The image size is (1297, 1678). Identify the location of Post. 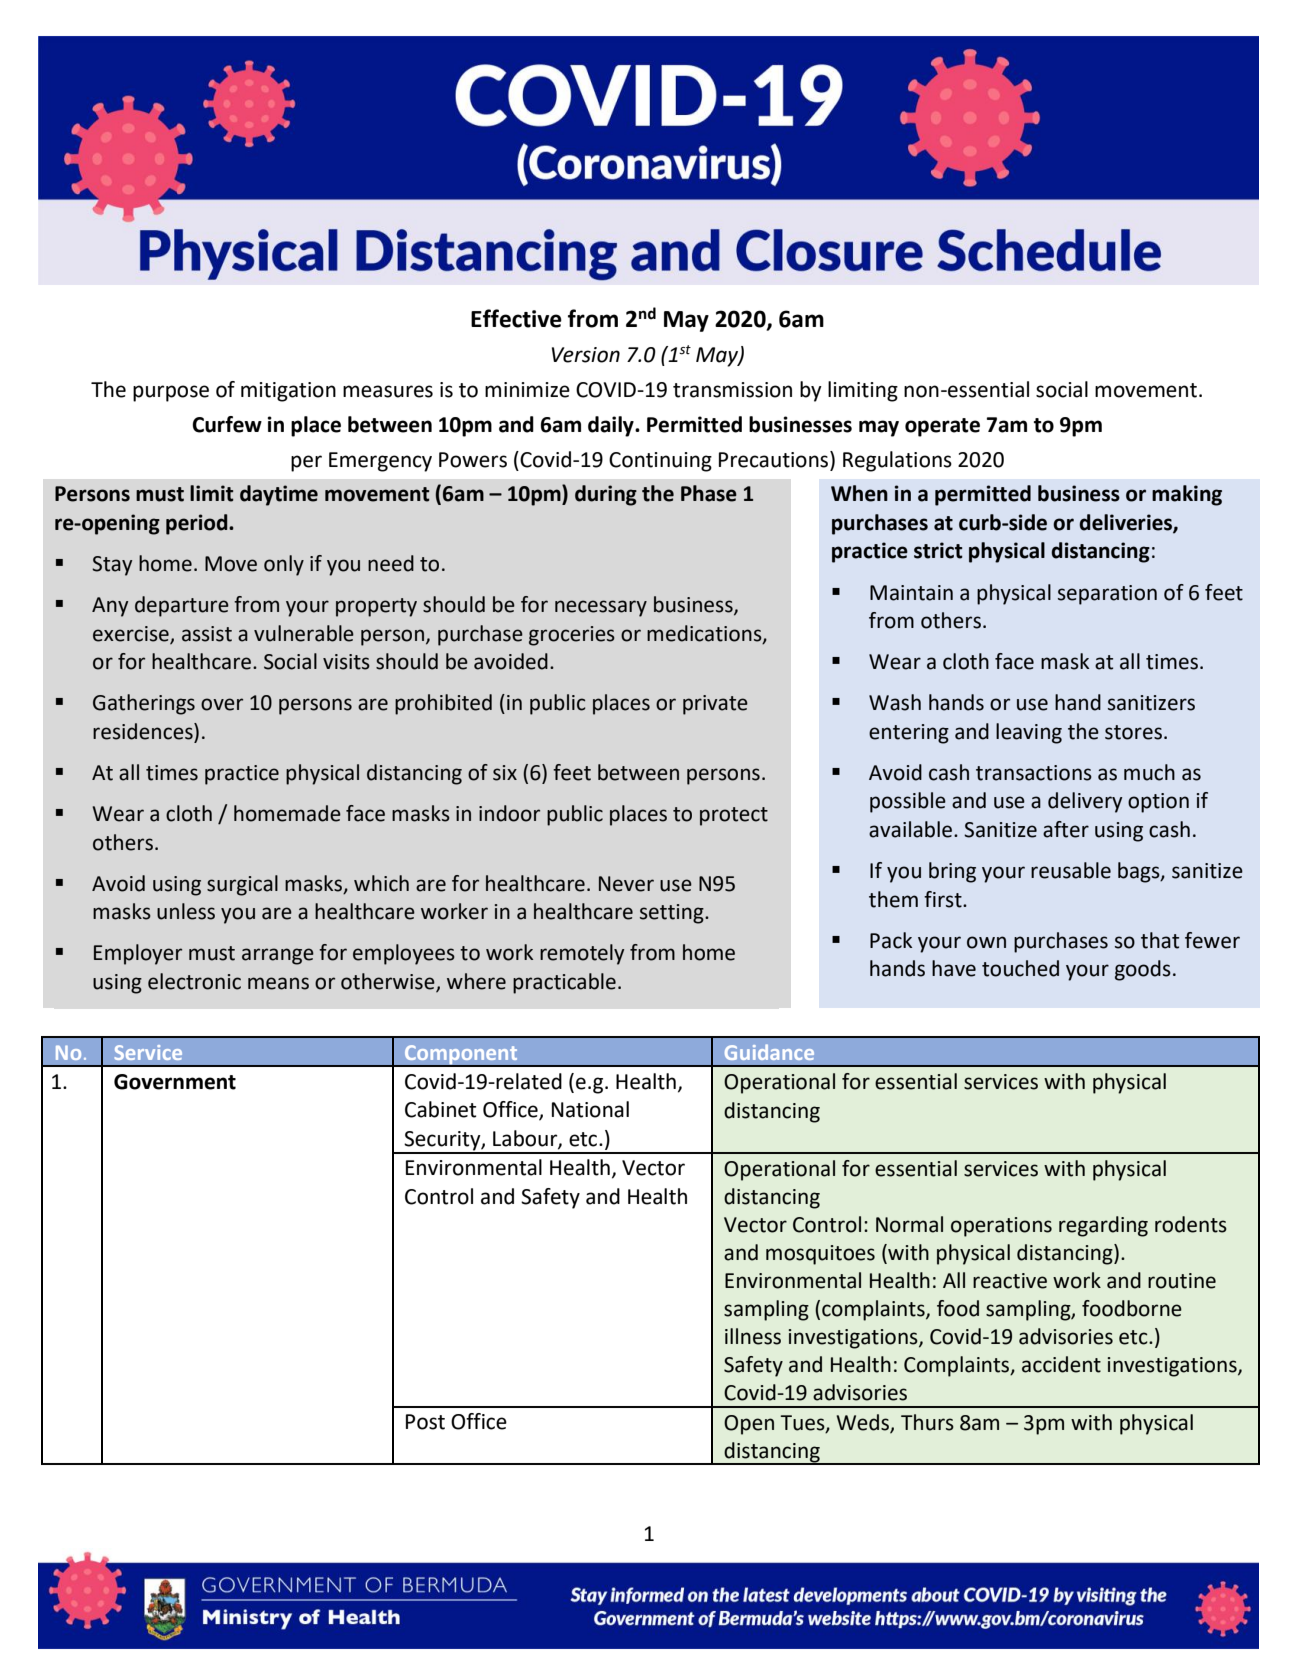
(425, 1422).
